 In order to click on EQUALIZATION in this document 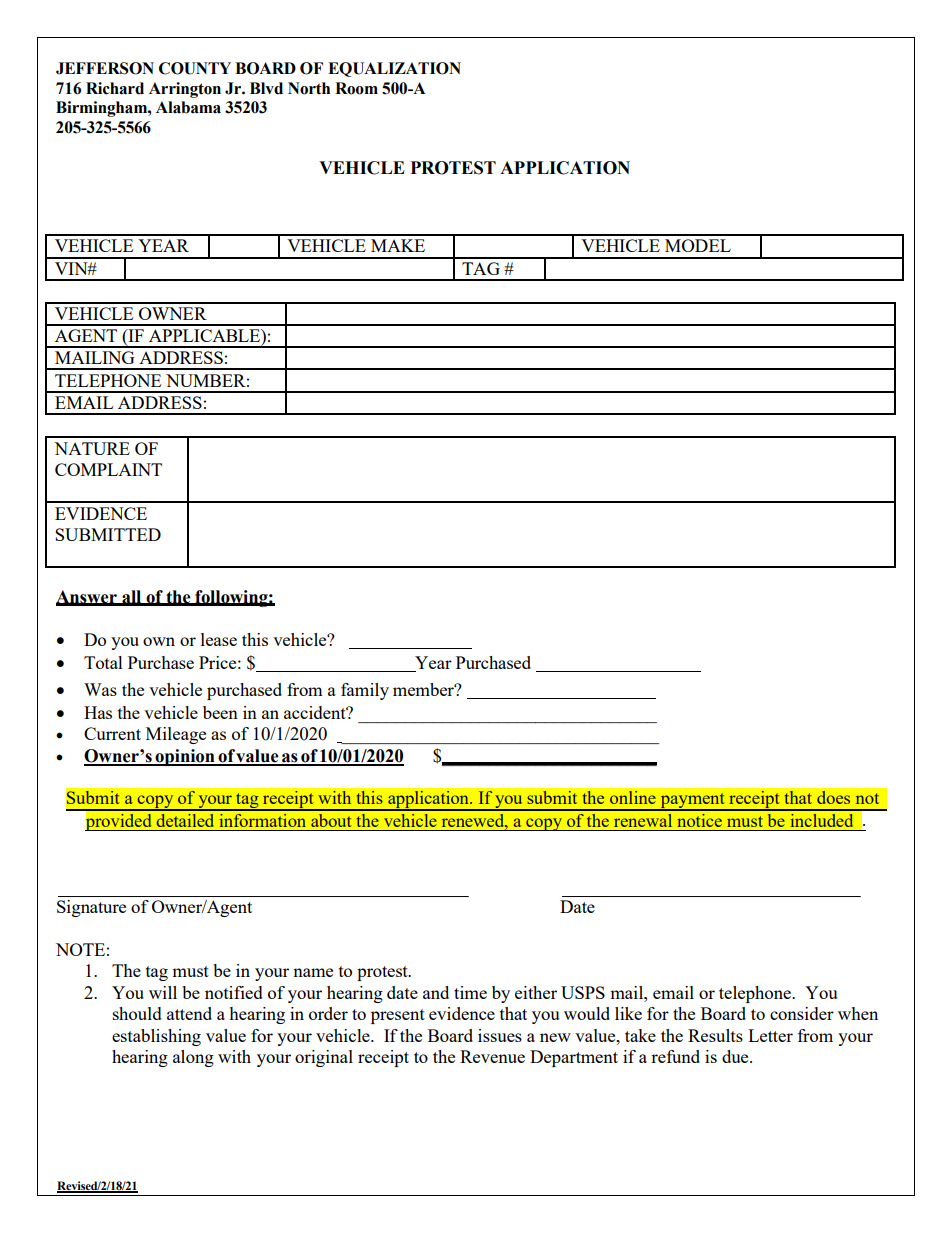, I will do `click(394, 69)`.
